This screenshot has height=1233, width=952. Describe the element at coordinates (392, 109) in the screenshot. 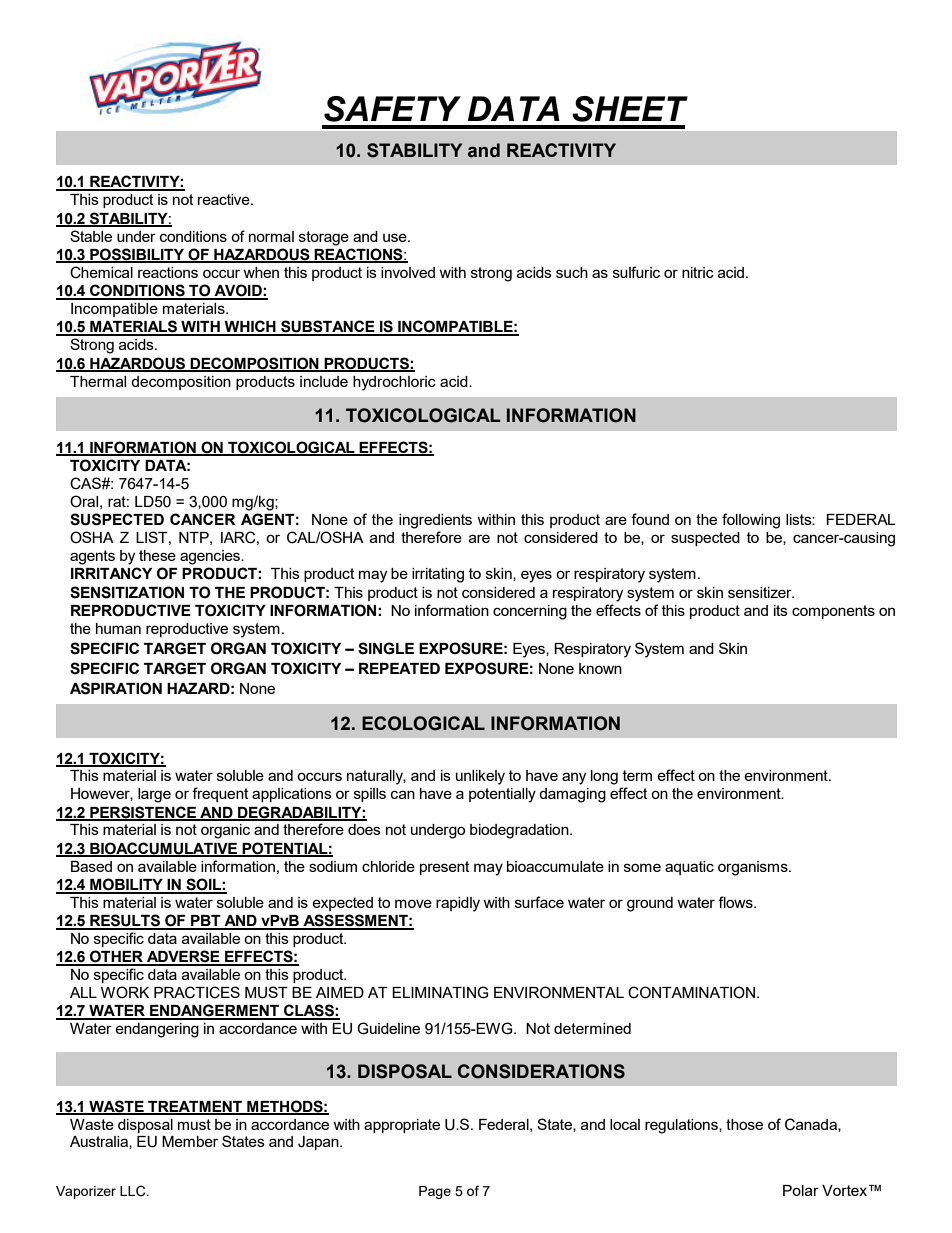

I see `SAFETY` at that location.
